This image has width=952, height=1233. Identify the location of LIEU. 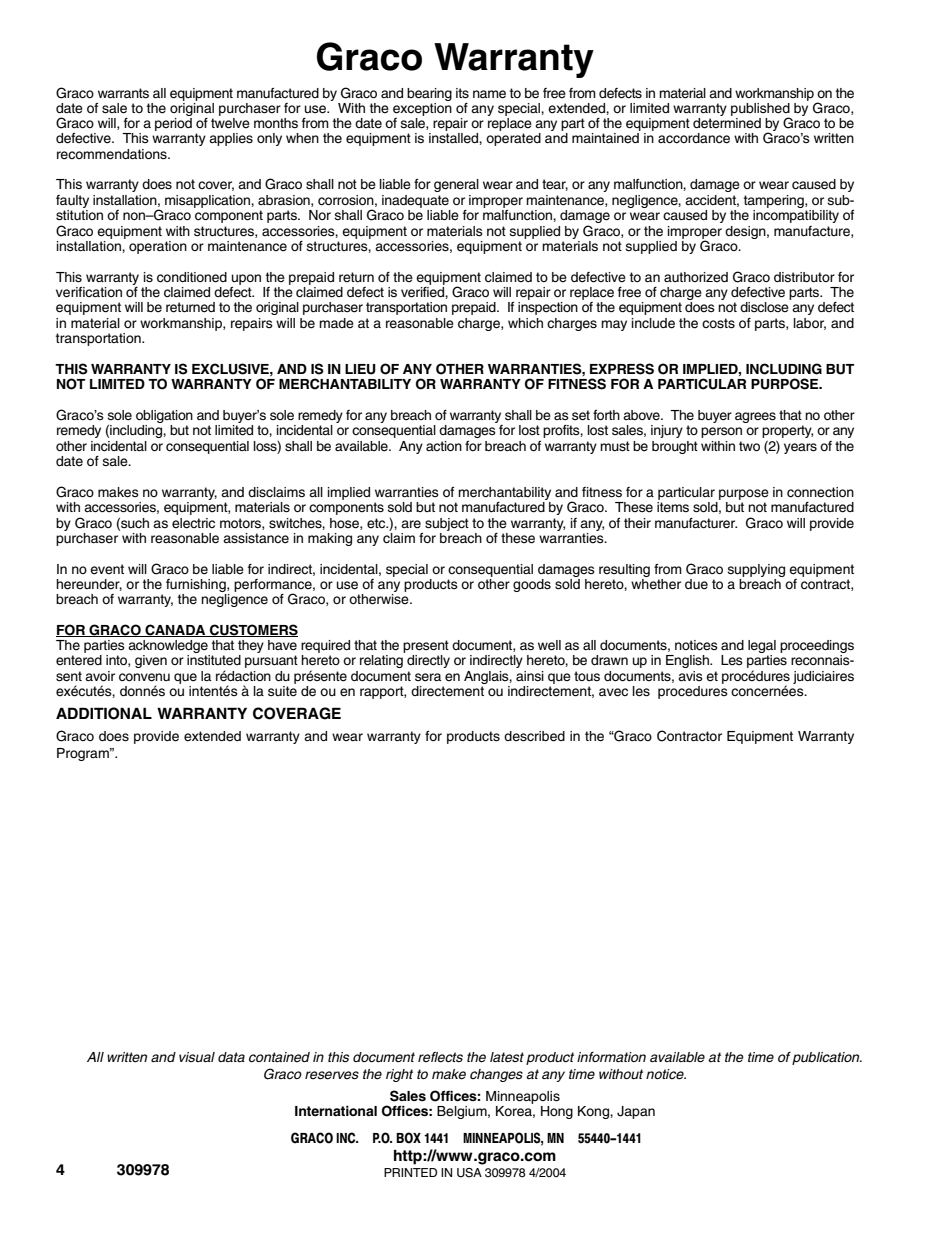
(360, 369).
